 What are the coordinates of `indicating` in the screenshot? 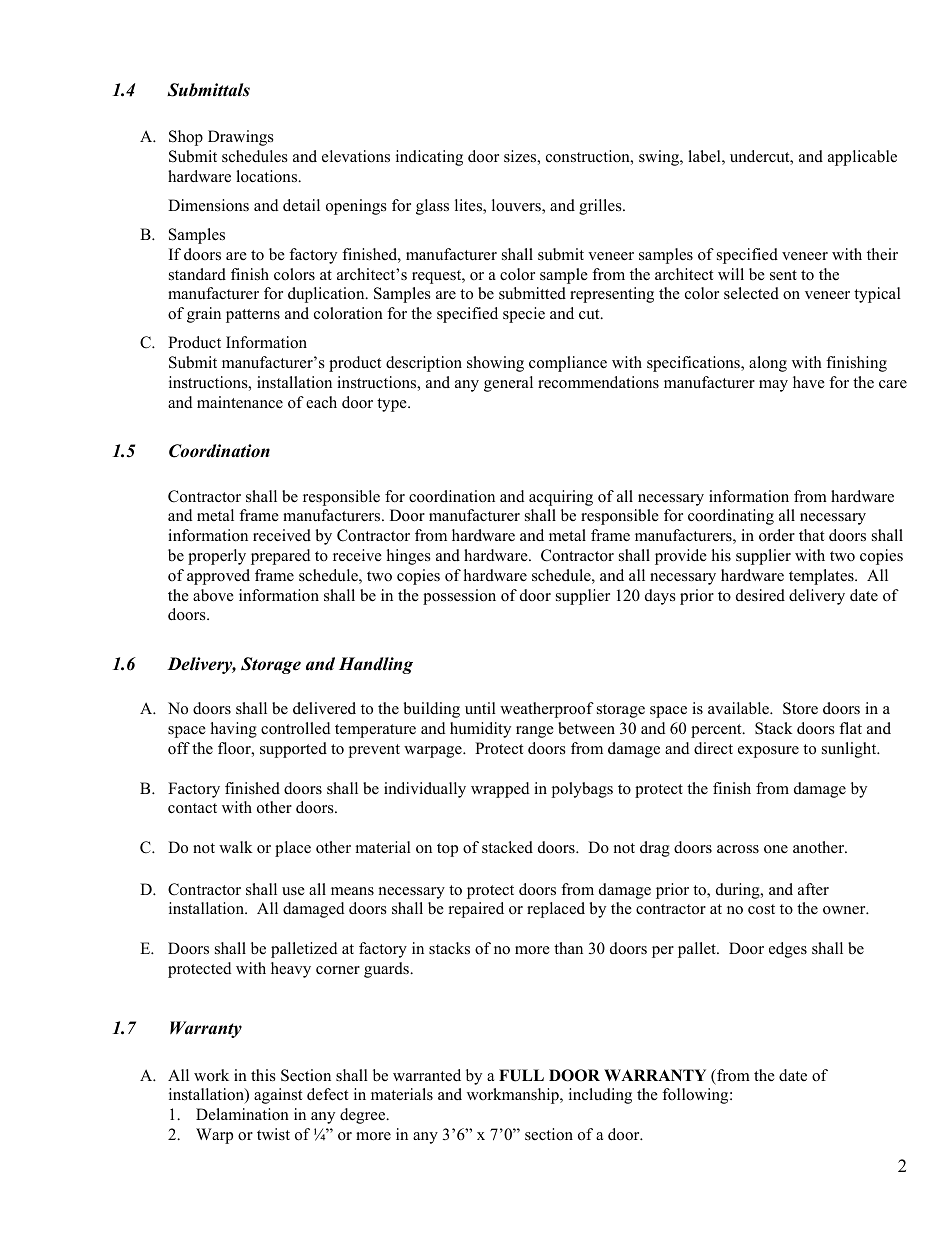 It's located at (429, 158).
